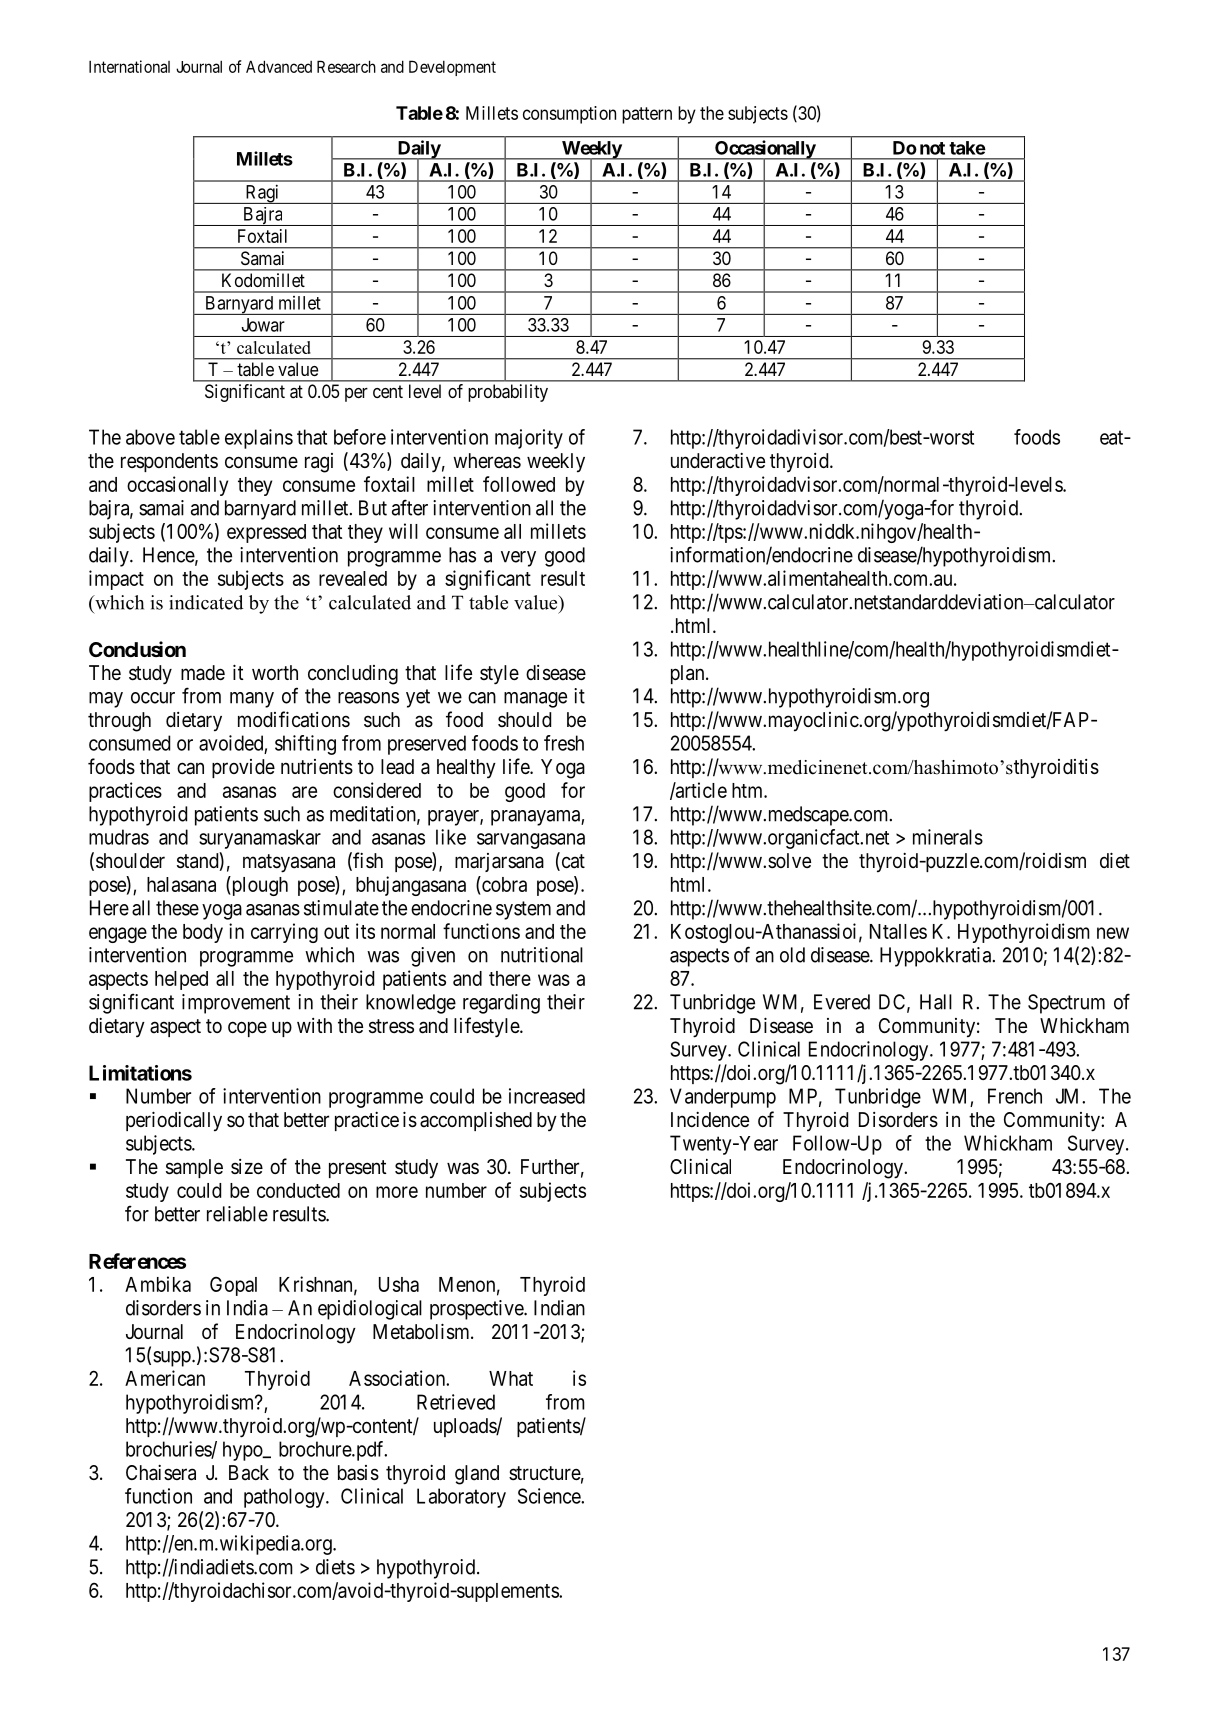 The width and height of the screenshot is (1218, 1723). What do you see at coordinates (508, 393) in the screenshot?
I see `probability` at bounding box center [508, 393].
